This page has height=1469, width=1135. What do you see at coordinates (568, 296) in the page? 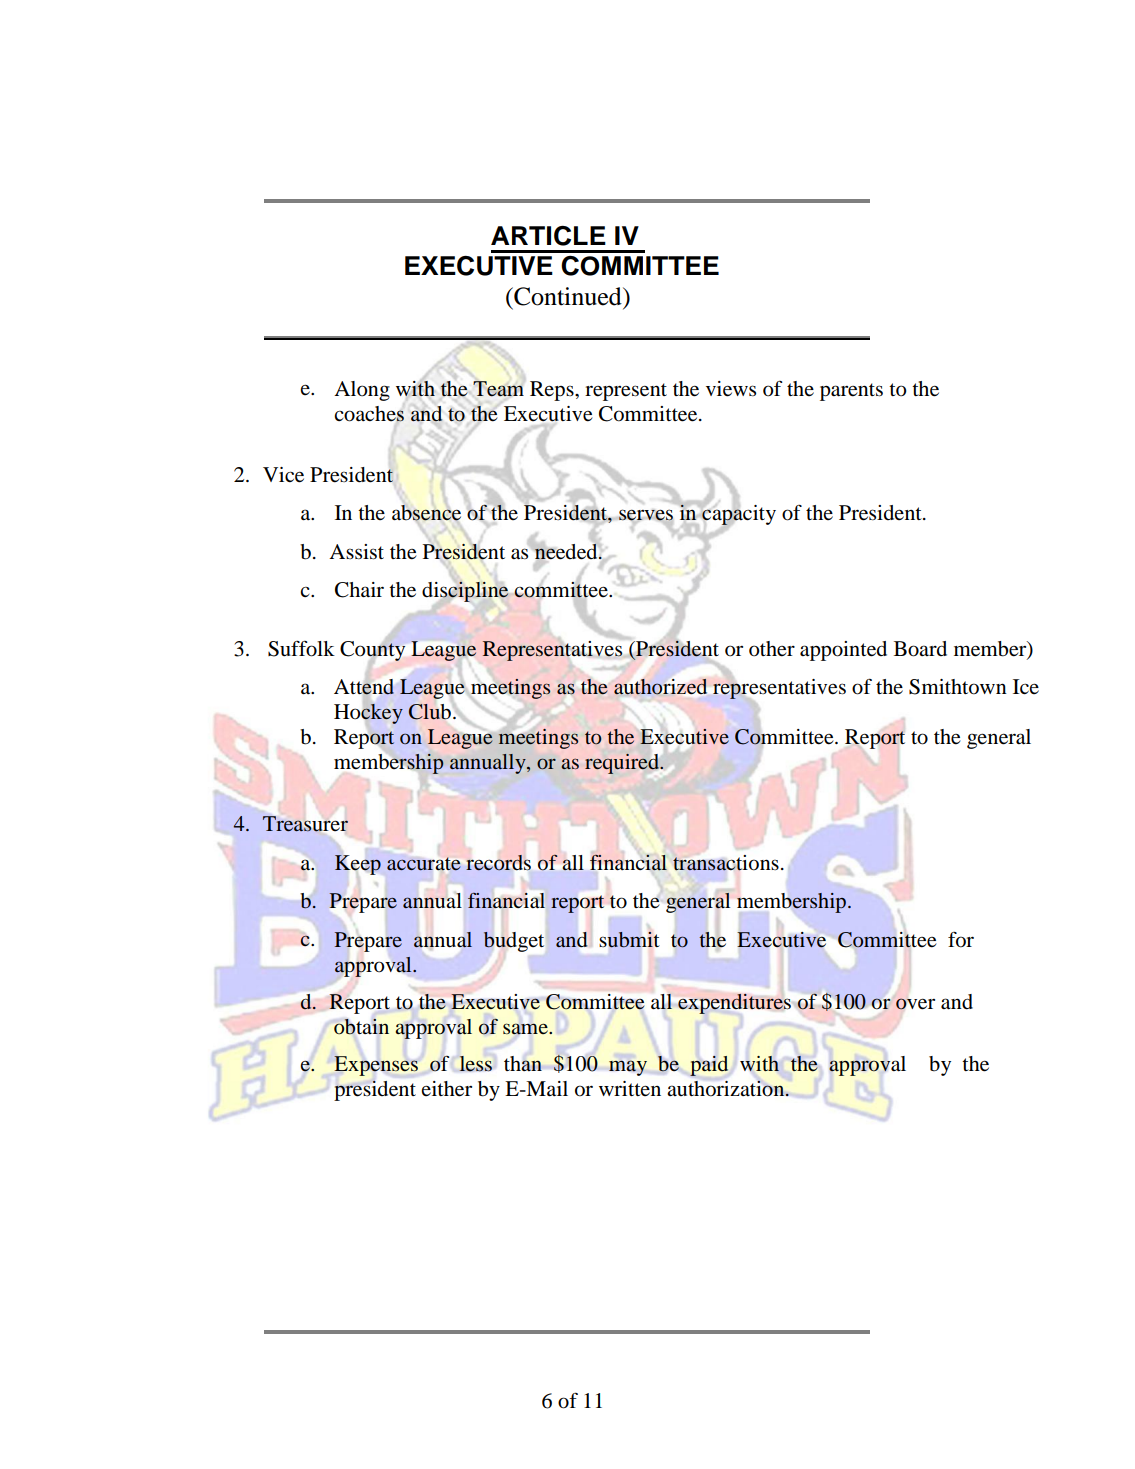
I see `Continued` at bounding box center [568, 296].
